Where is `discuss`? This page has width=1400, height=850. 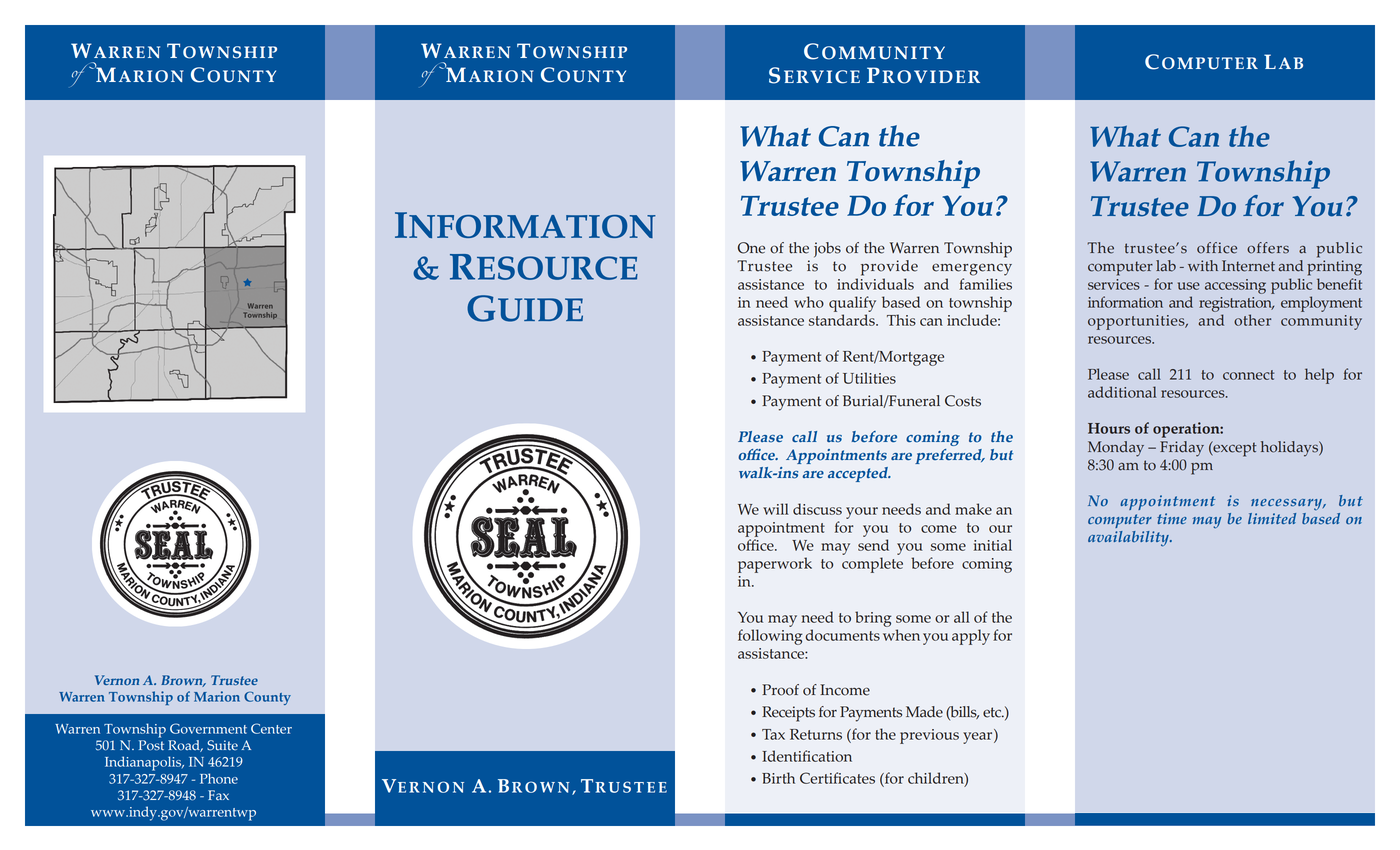
discuss is located at coordinates (817, 509).
